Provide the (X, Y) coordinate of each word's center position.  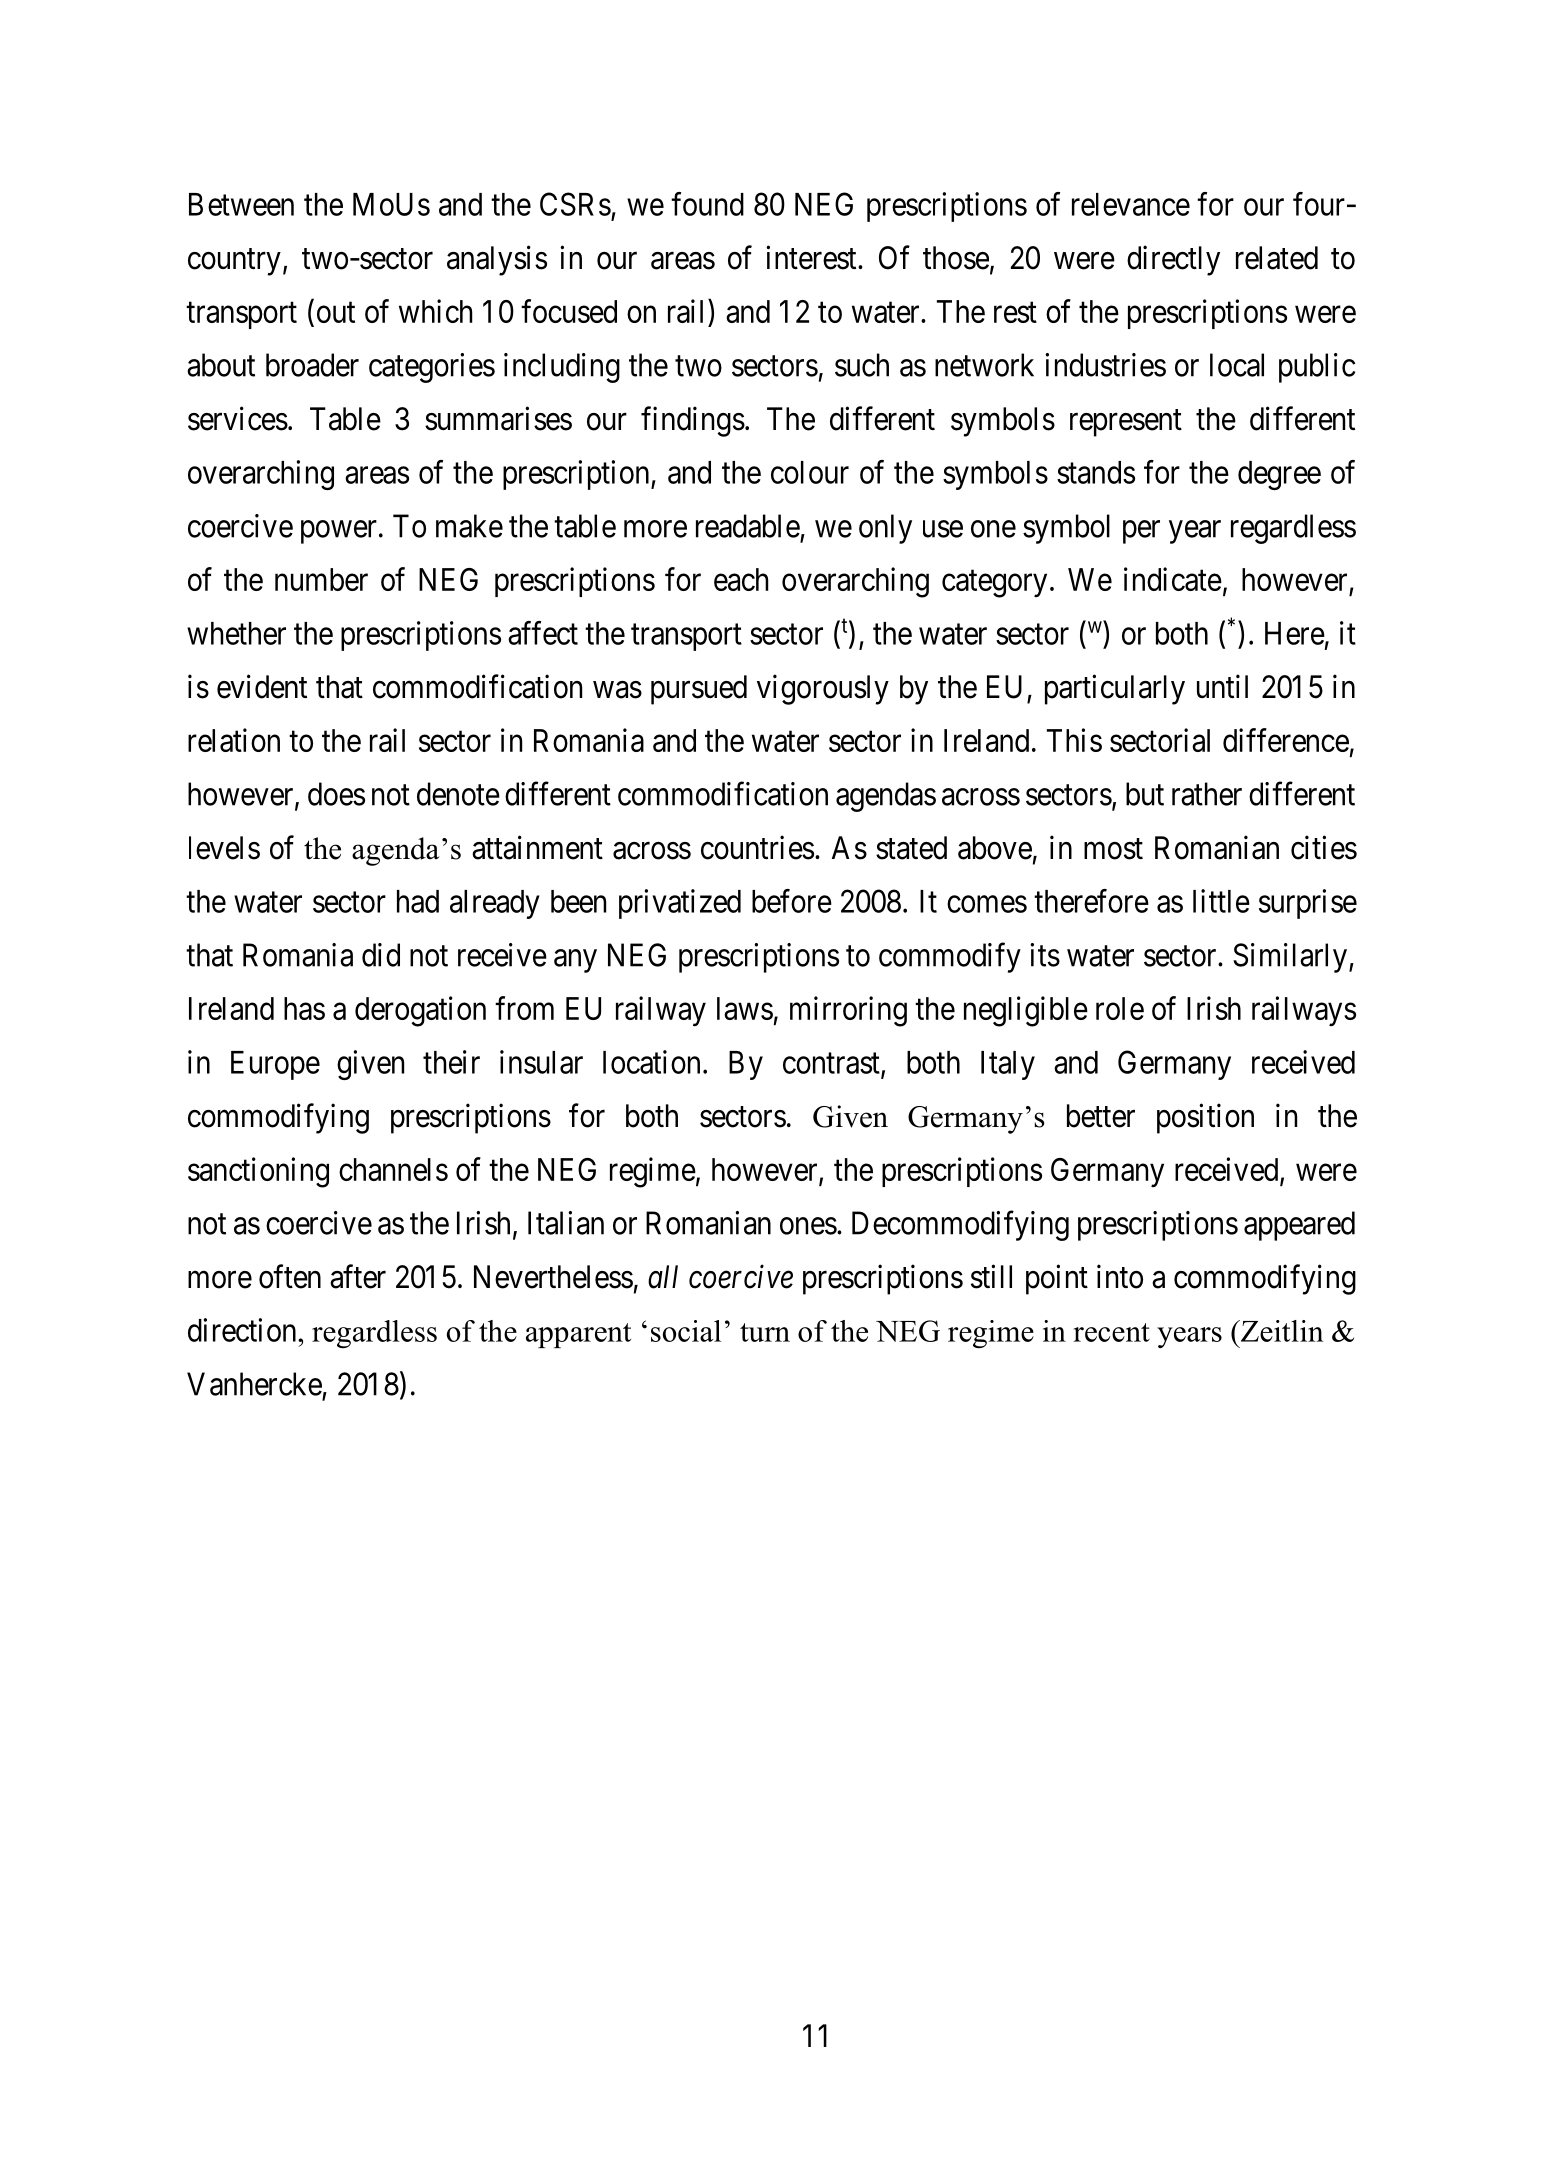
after (358, 1276)
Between (241, 204)
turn (765, 1332)
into (1120, 1276)
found (707, 204)
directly (1173, 260)
